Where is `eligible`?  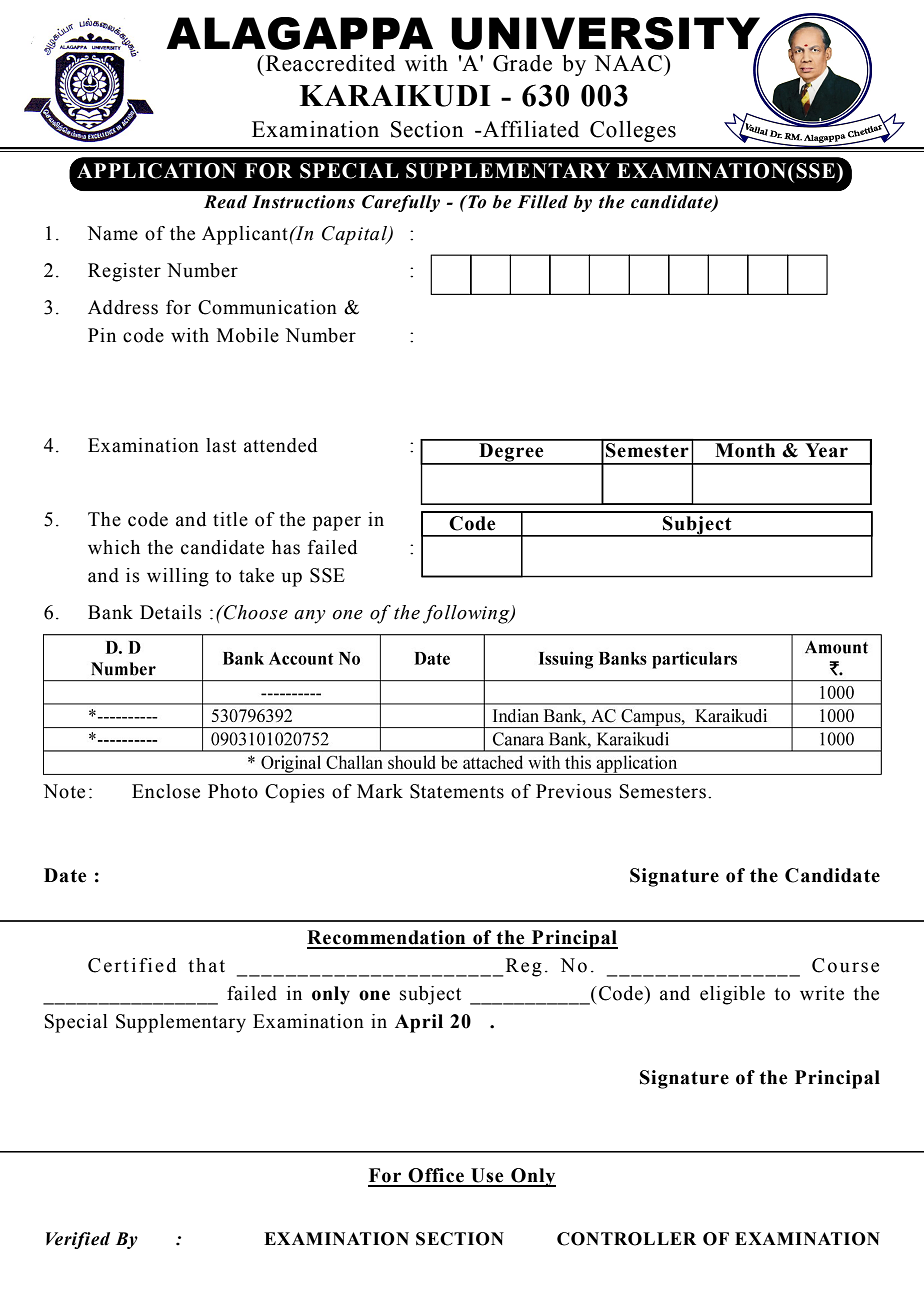 eligible is located at coordinates (732, 995).
